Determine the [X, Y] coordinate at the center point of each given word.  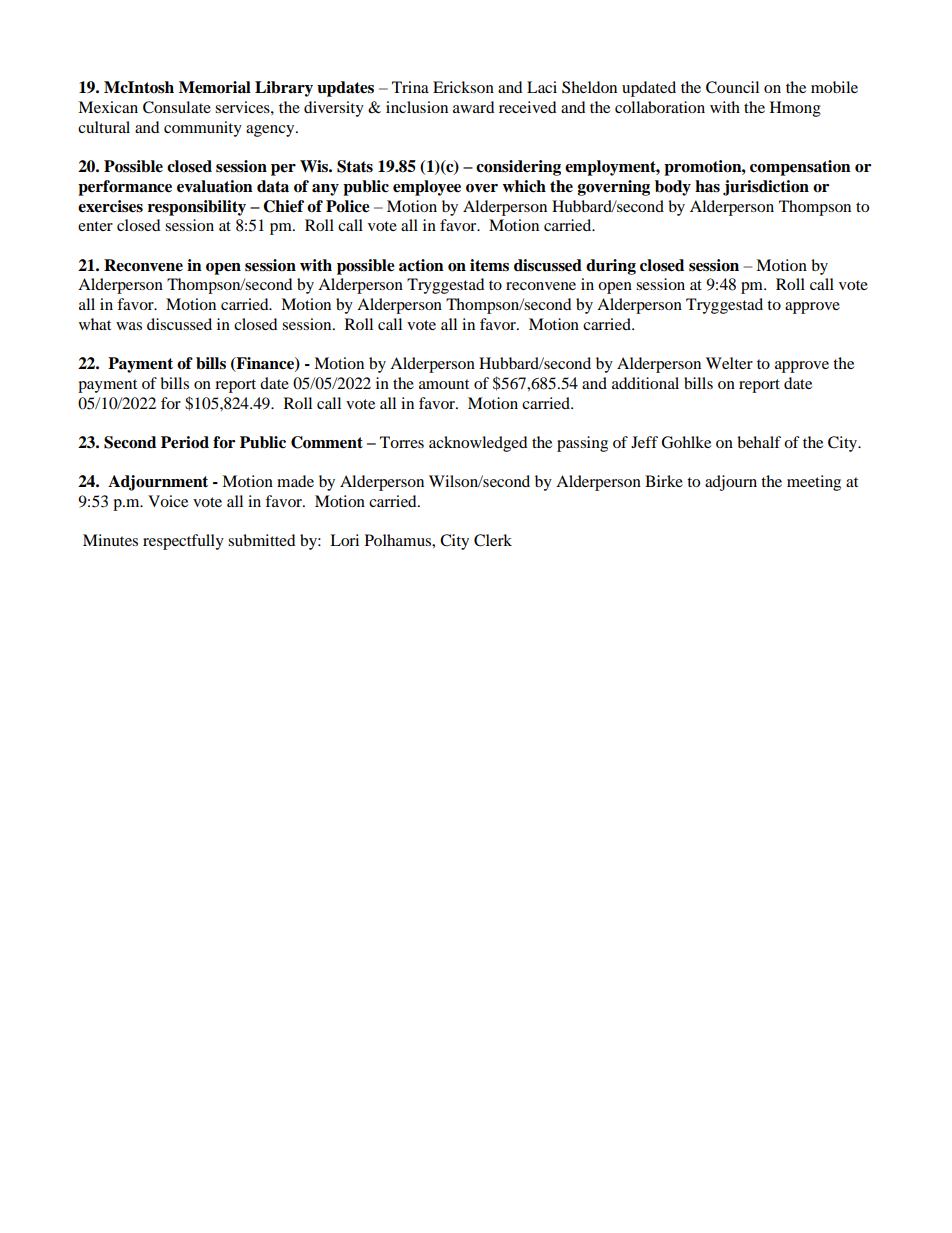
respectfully [183, 542]
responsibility [197, 208]
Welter [729, 363]
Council [732, 87]
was [129, 326]
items [489, 265]
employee [427, 188]
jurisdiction [766, 188]
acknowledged [478, 444]
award [474, 107]
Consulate [177, 107]
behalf [759, 442]
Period [185, 442]
